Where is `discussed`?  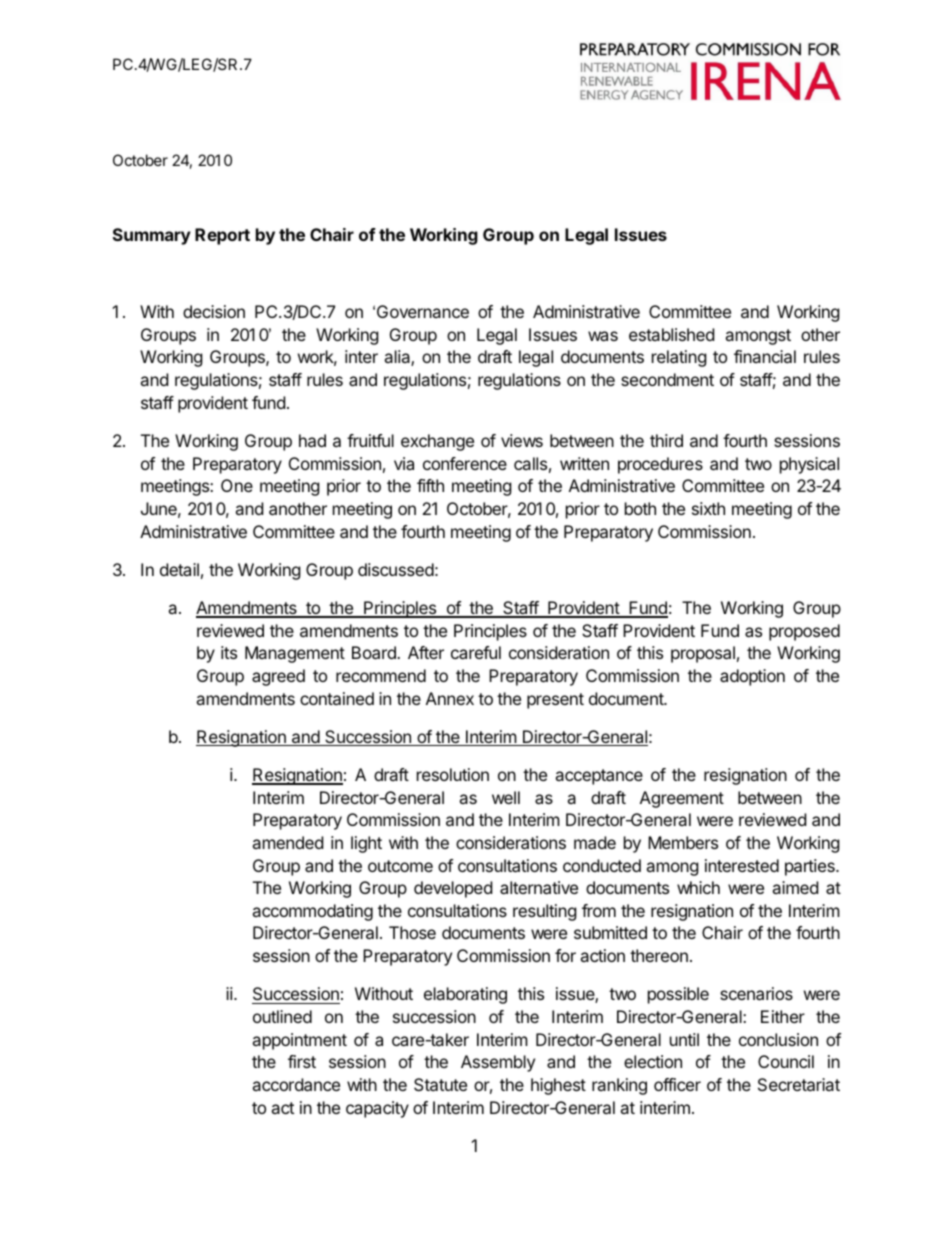 discussed is located at coordinates (396, 569).
